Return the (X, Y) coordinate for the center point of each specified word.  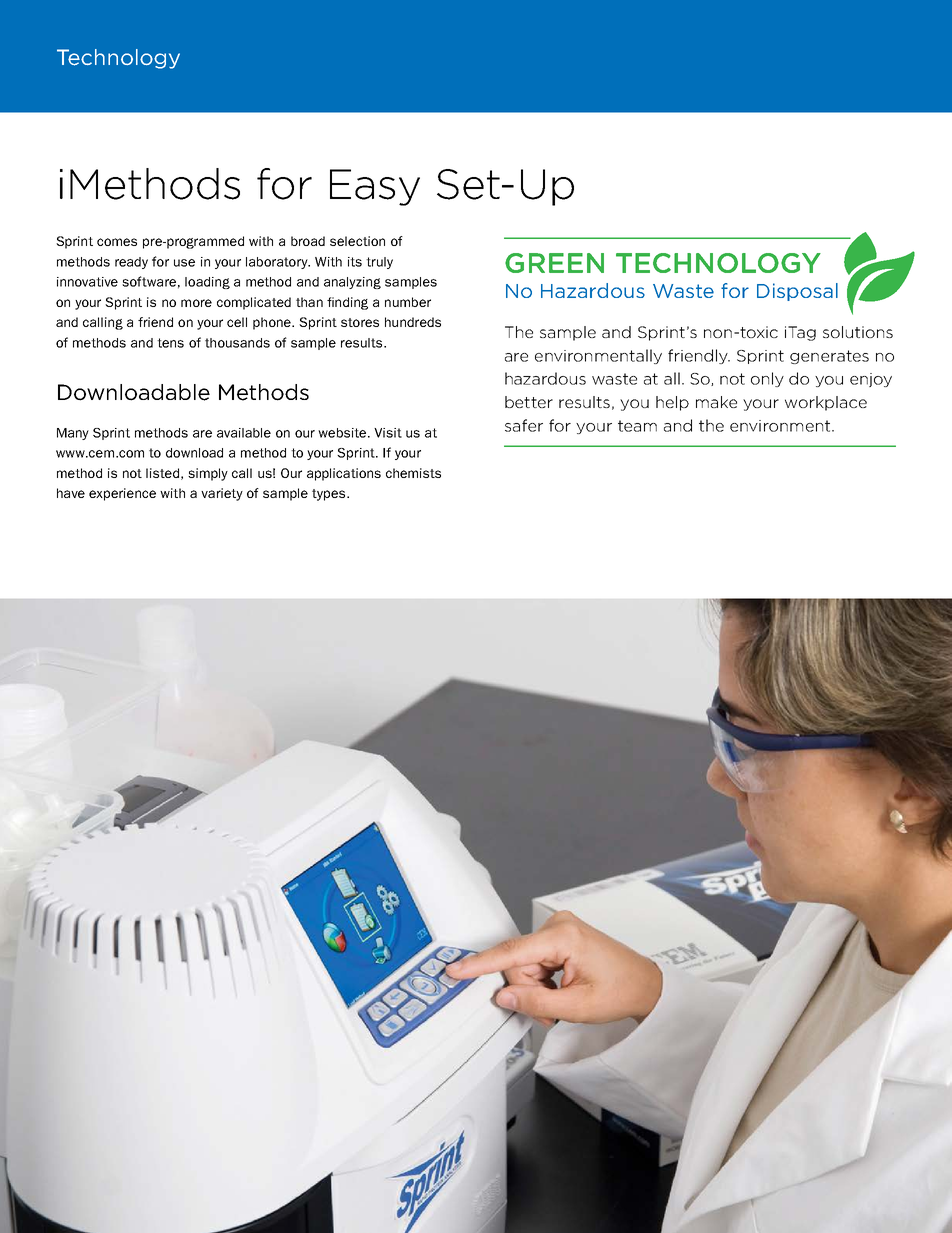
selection (357, 241)
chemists (413, 473)
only (767, 379)
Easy (375, 187)
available (244, 433)
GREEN (554, 263)
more (196, 303)
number (408, 302)
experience (122, 494)
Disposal (797, 292)
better (529, 402)
